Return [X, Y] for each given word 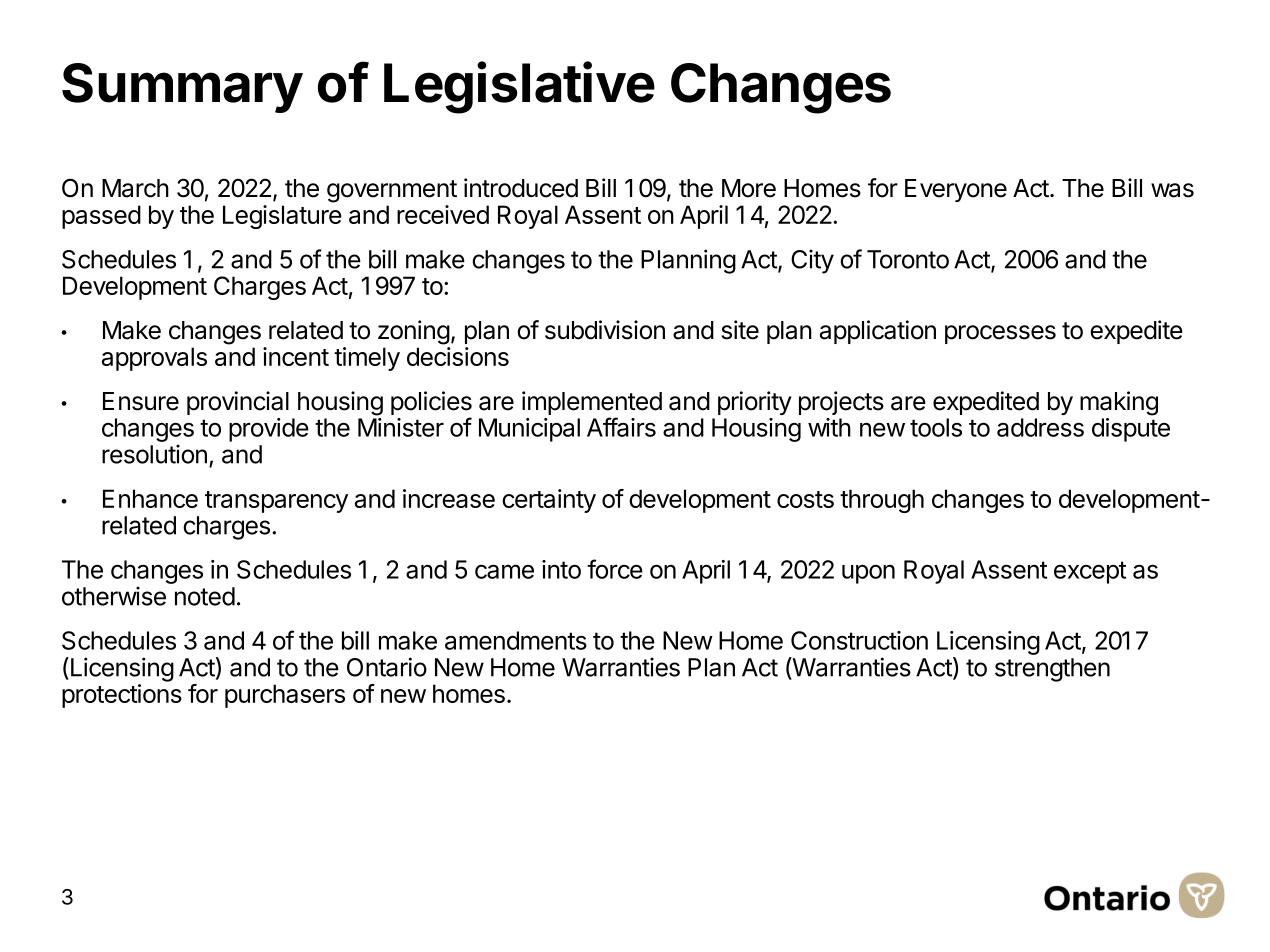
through [882, 501]
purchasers [285, 696]
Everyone [956, 190]
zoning [414, 332]
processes [1000, 334]
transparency [276, 502]
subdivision [605, 330]
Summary [182, 88]
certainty [549, 501]
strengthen [1052, 670]
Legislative [519, 87]
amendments [516, 640]
